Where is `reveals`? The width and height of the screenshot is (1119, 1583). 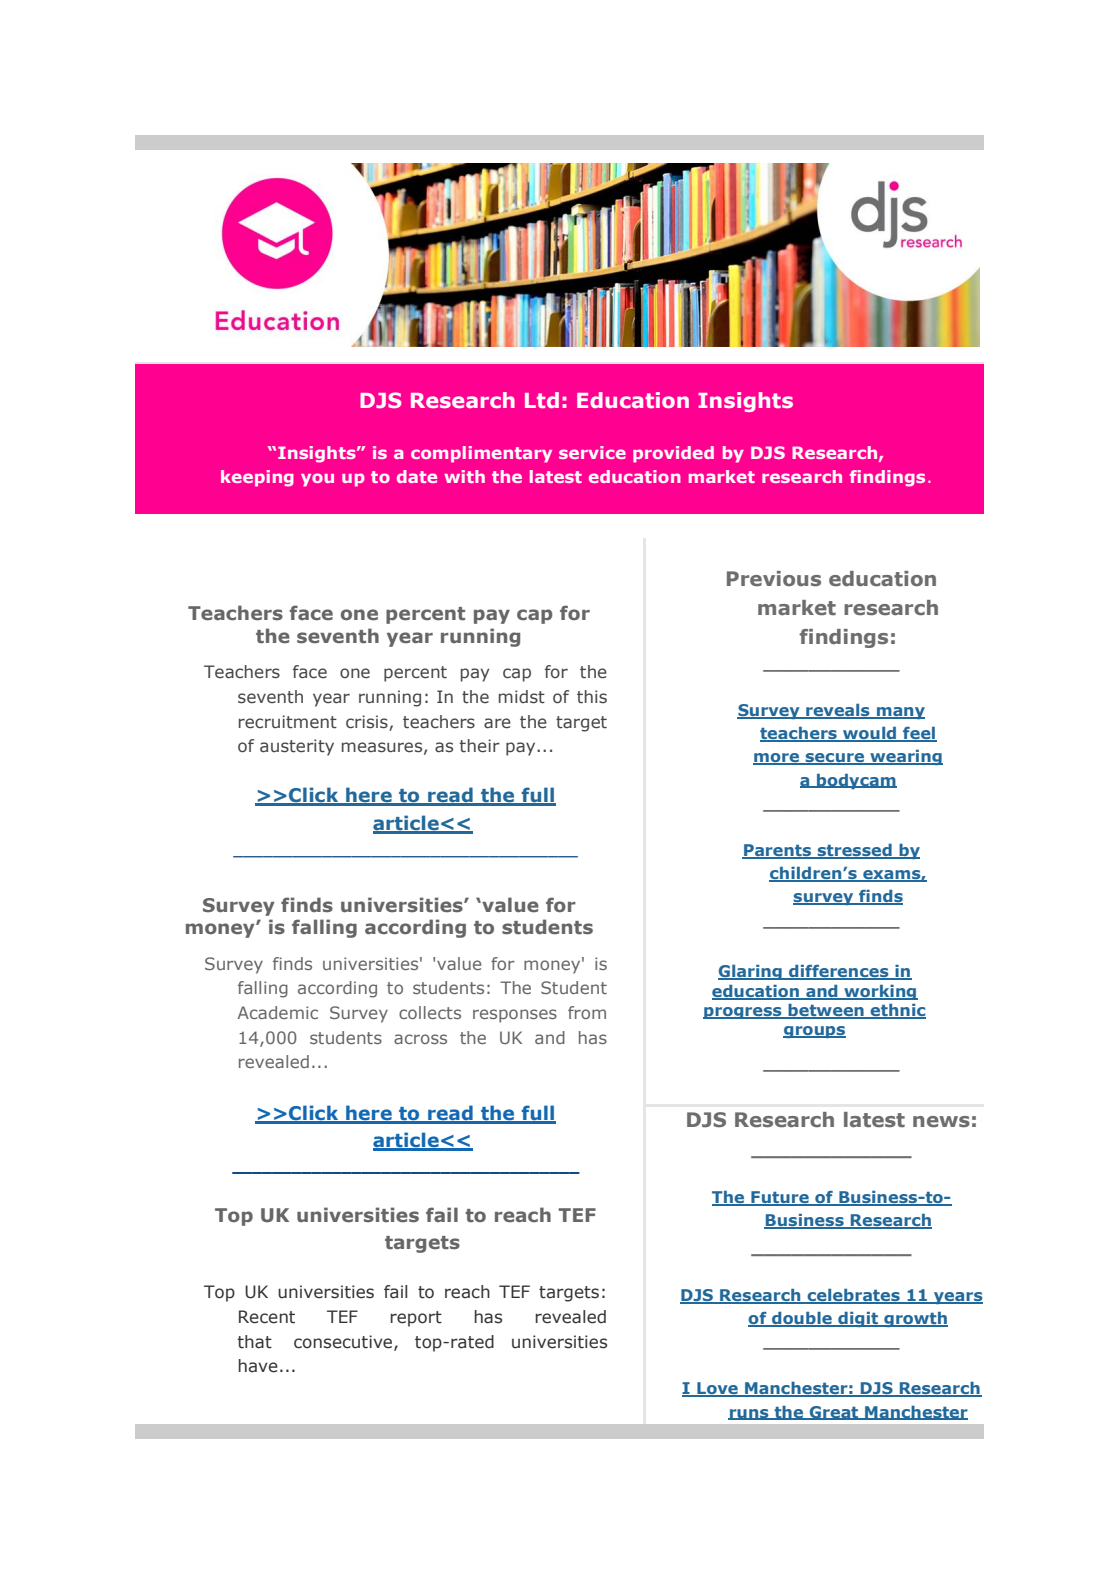 reveals is located at coordinates (838, 710).
